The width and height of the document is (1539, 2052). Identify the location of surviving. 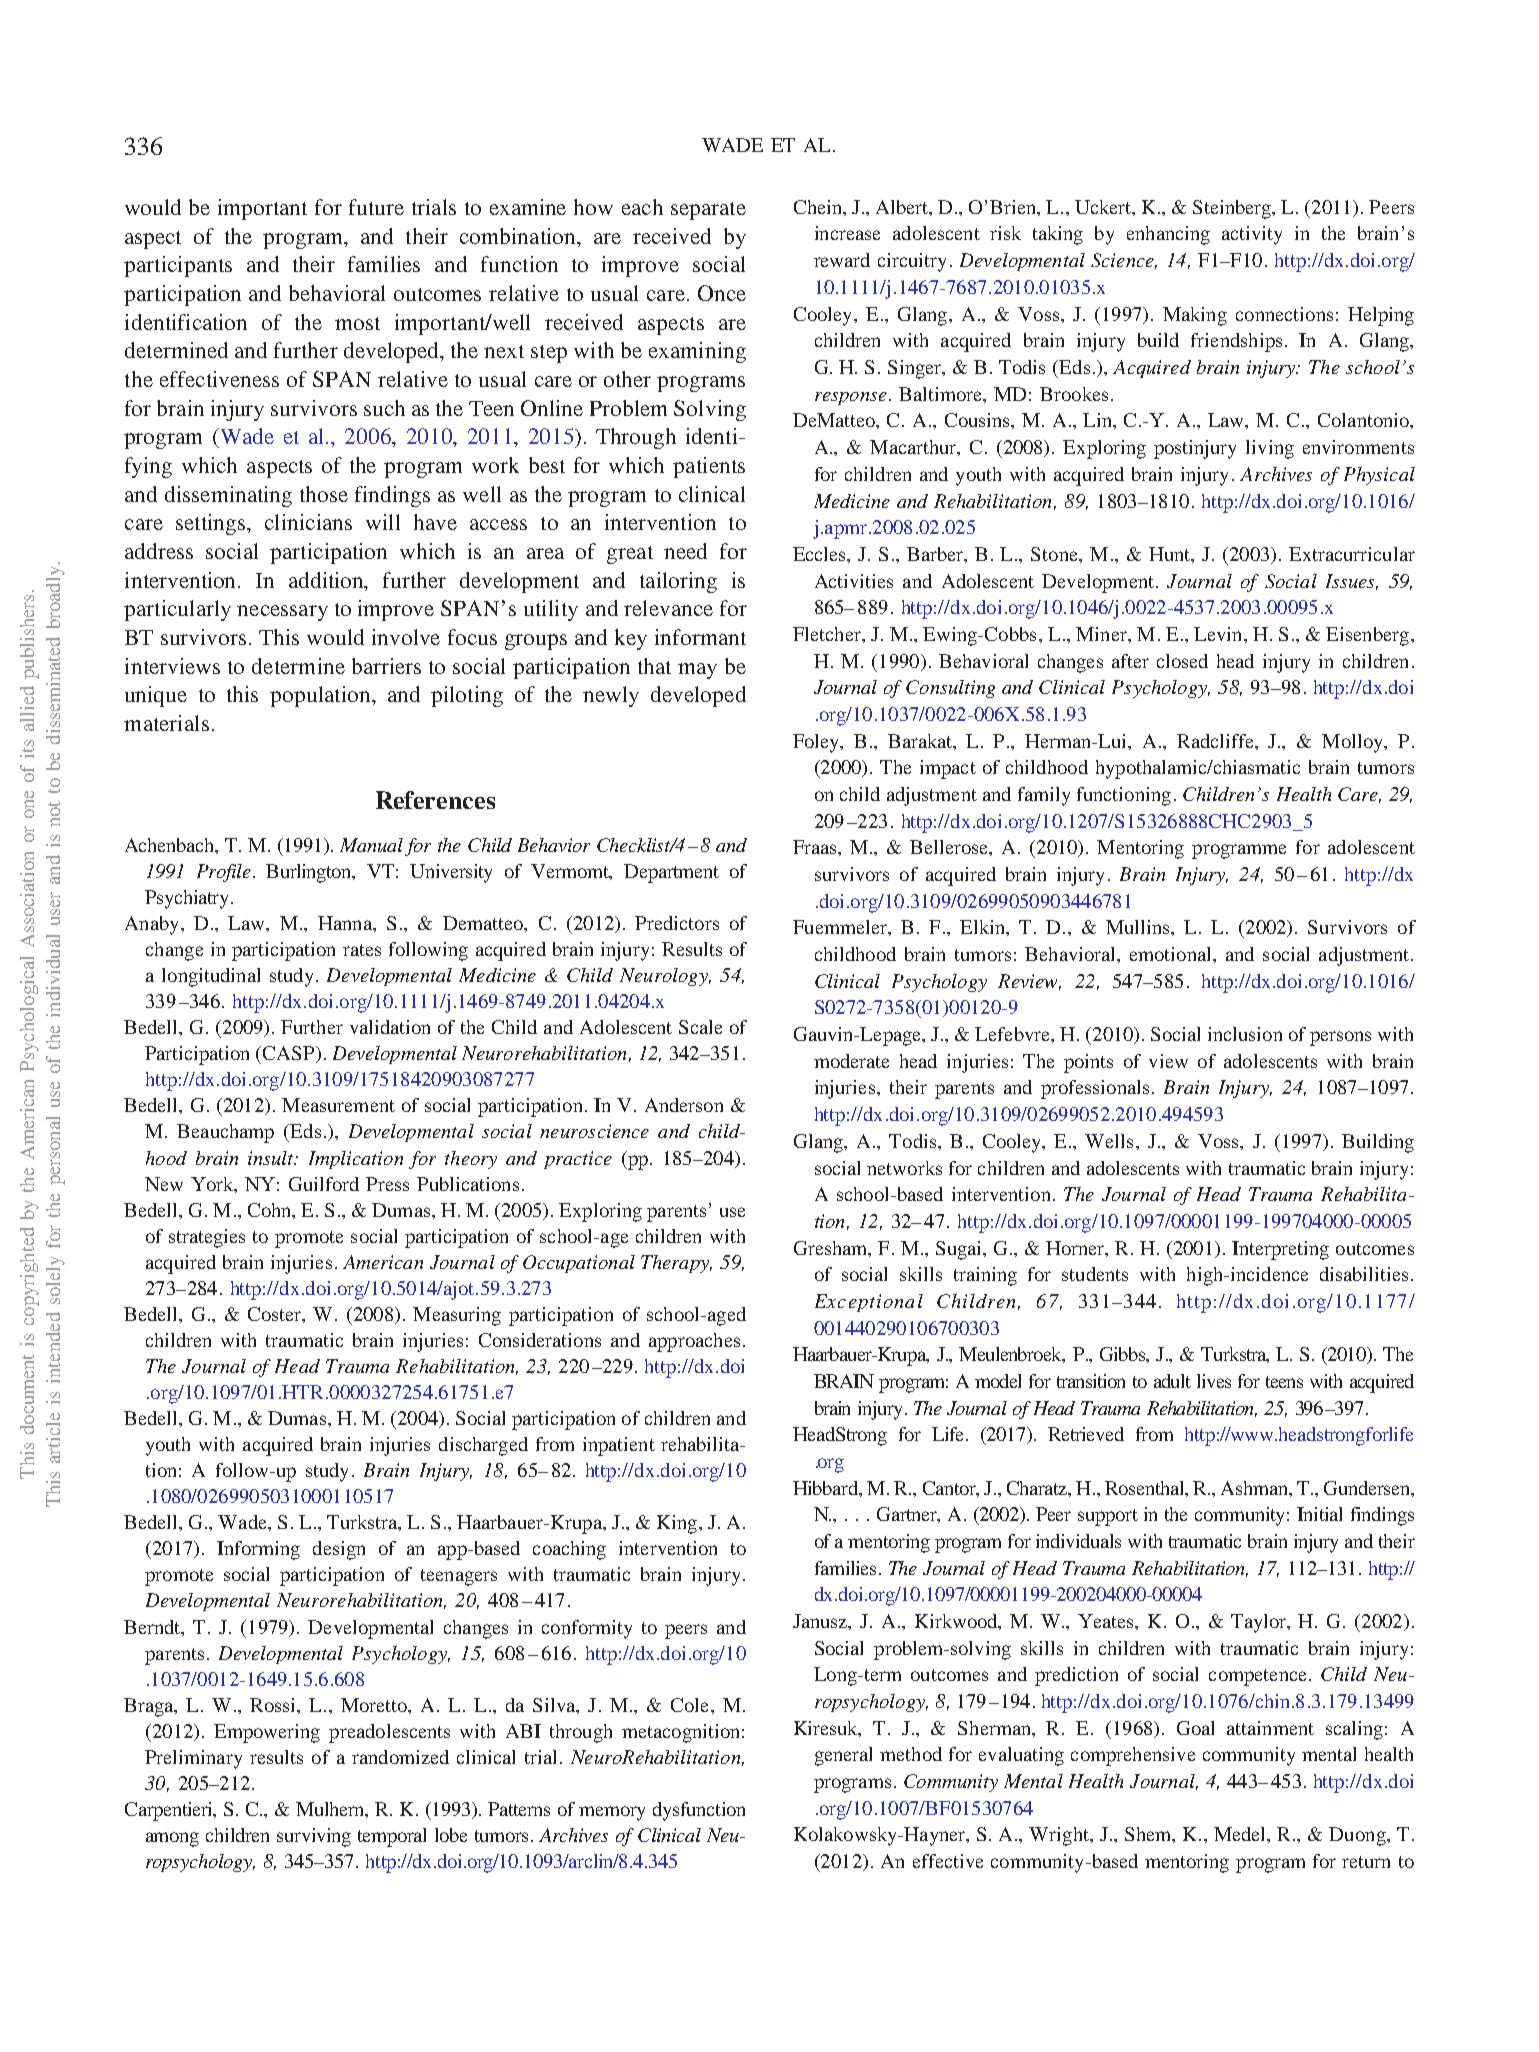
(314, 1837).
